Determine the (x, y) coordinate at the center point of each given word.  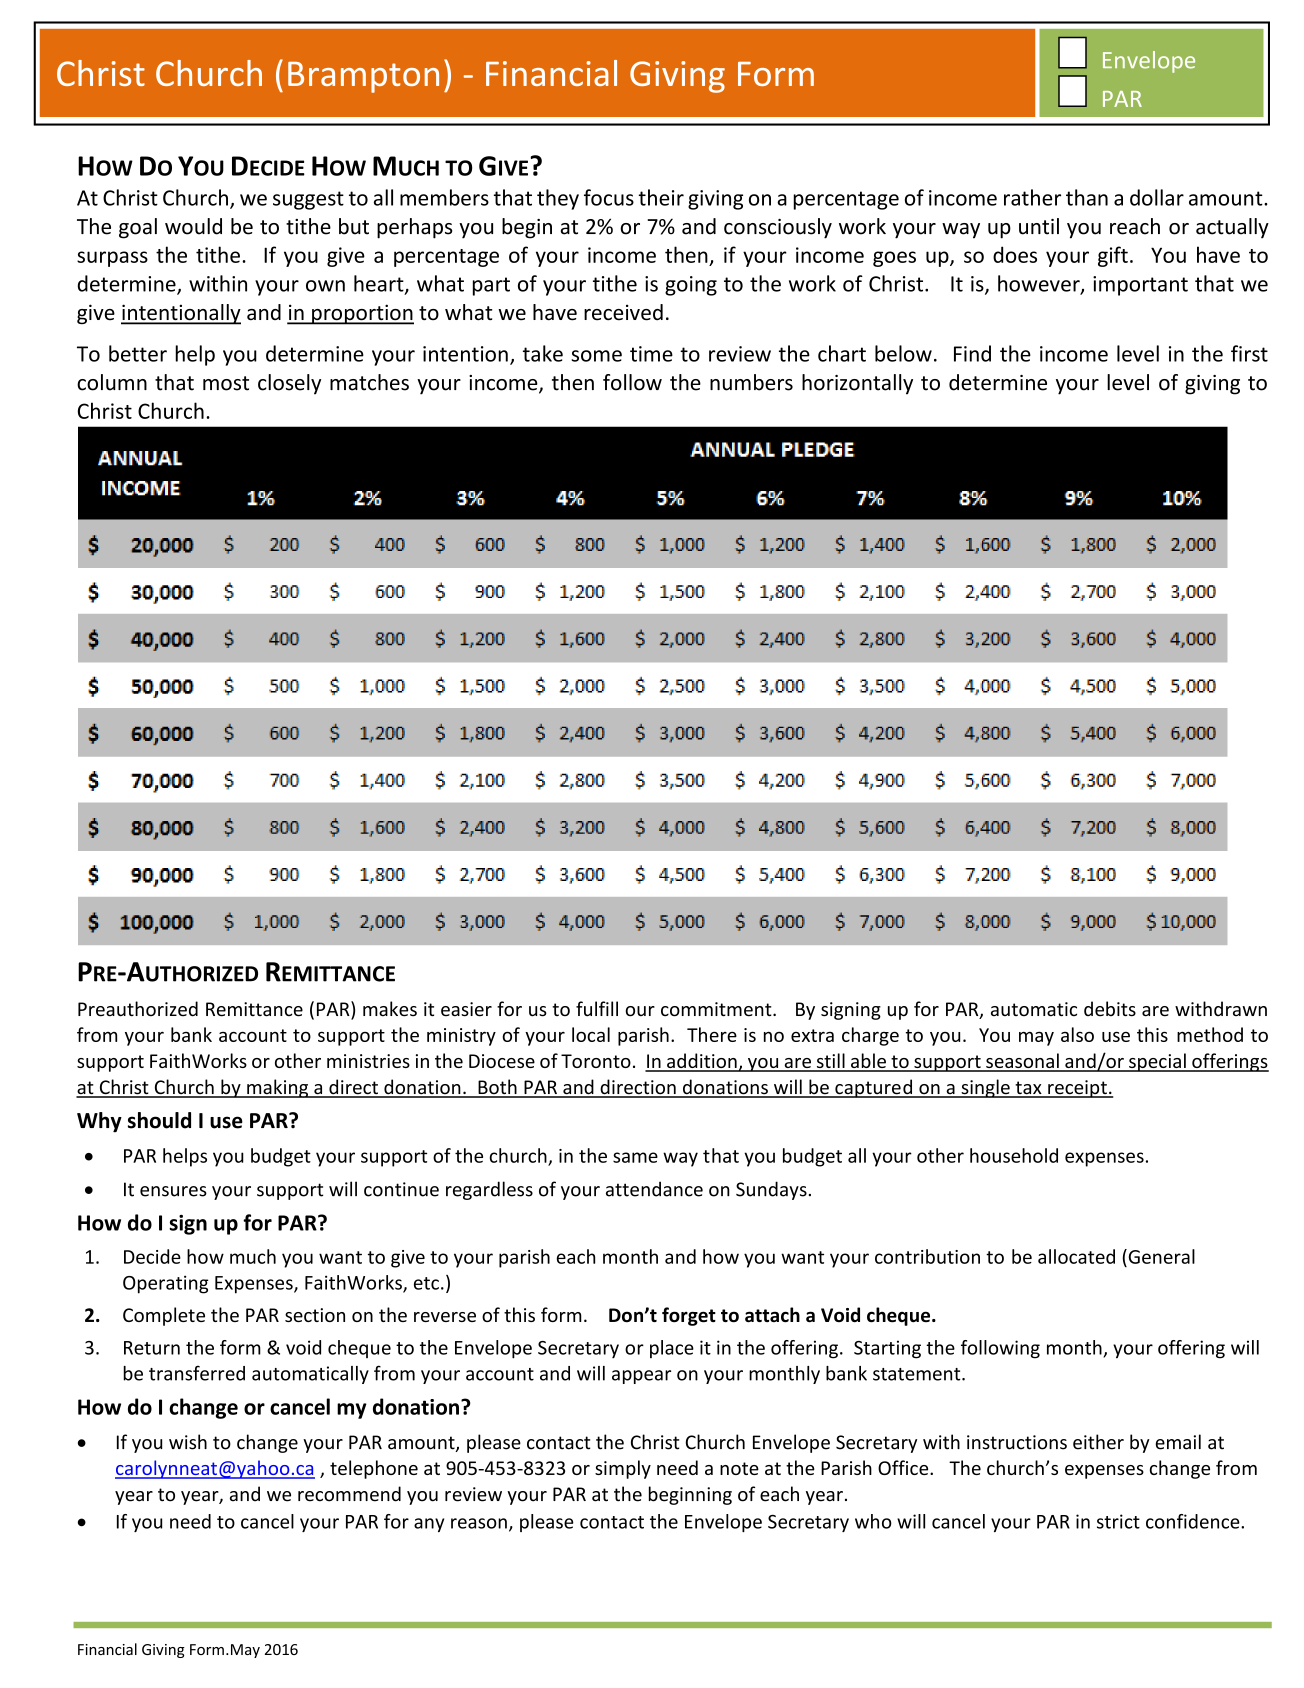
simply (623, 1469)
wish (188, 1442)
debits (1110, 1009)
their (661, 197)
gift (1113, 256)
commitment (717, 1009)
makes (390, 1009)
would (193, 226)
